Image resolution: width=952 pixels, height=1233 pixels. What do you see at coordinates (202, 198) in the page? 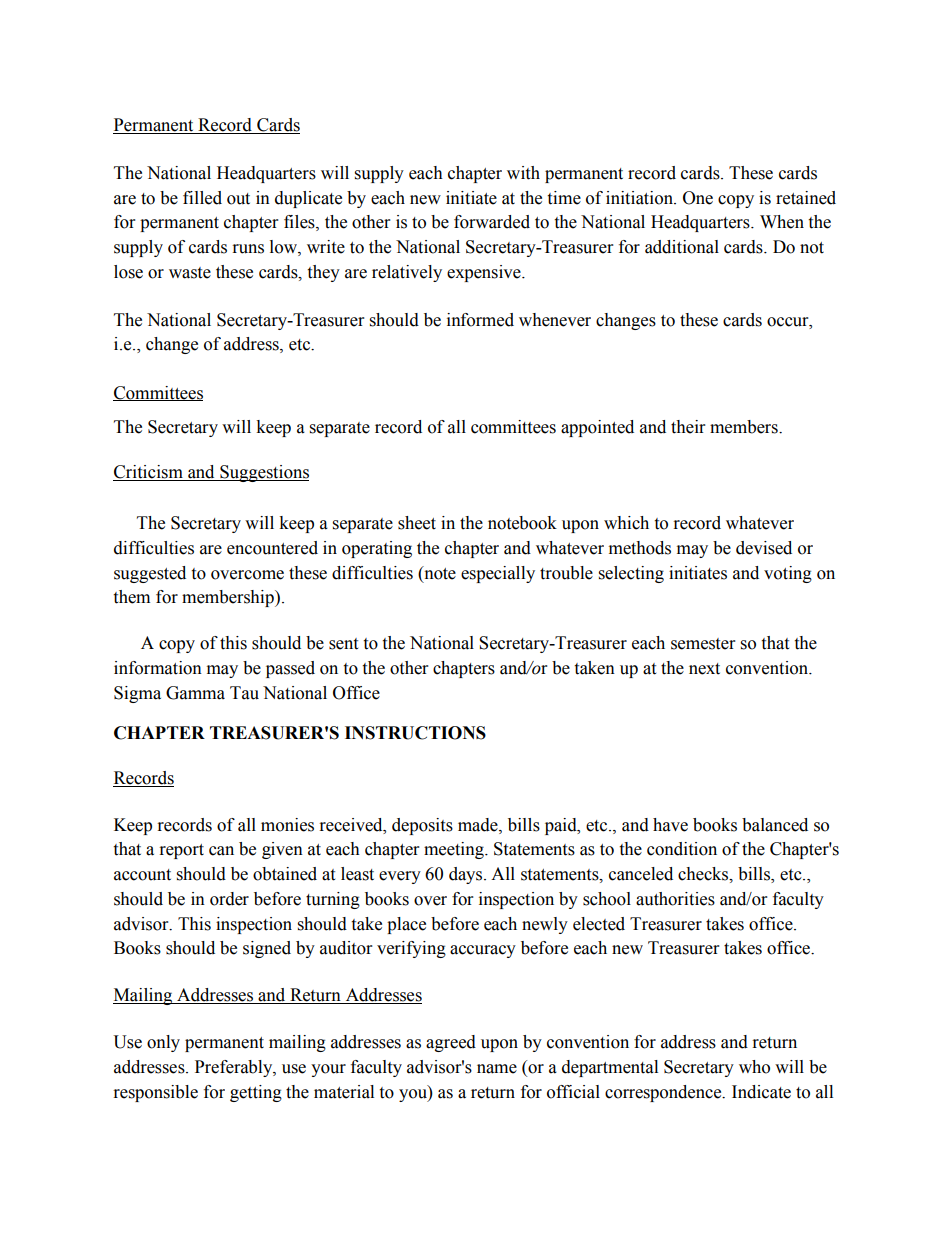
I see `filled` at bounding box center [202, 198].
